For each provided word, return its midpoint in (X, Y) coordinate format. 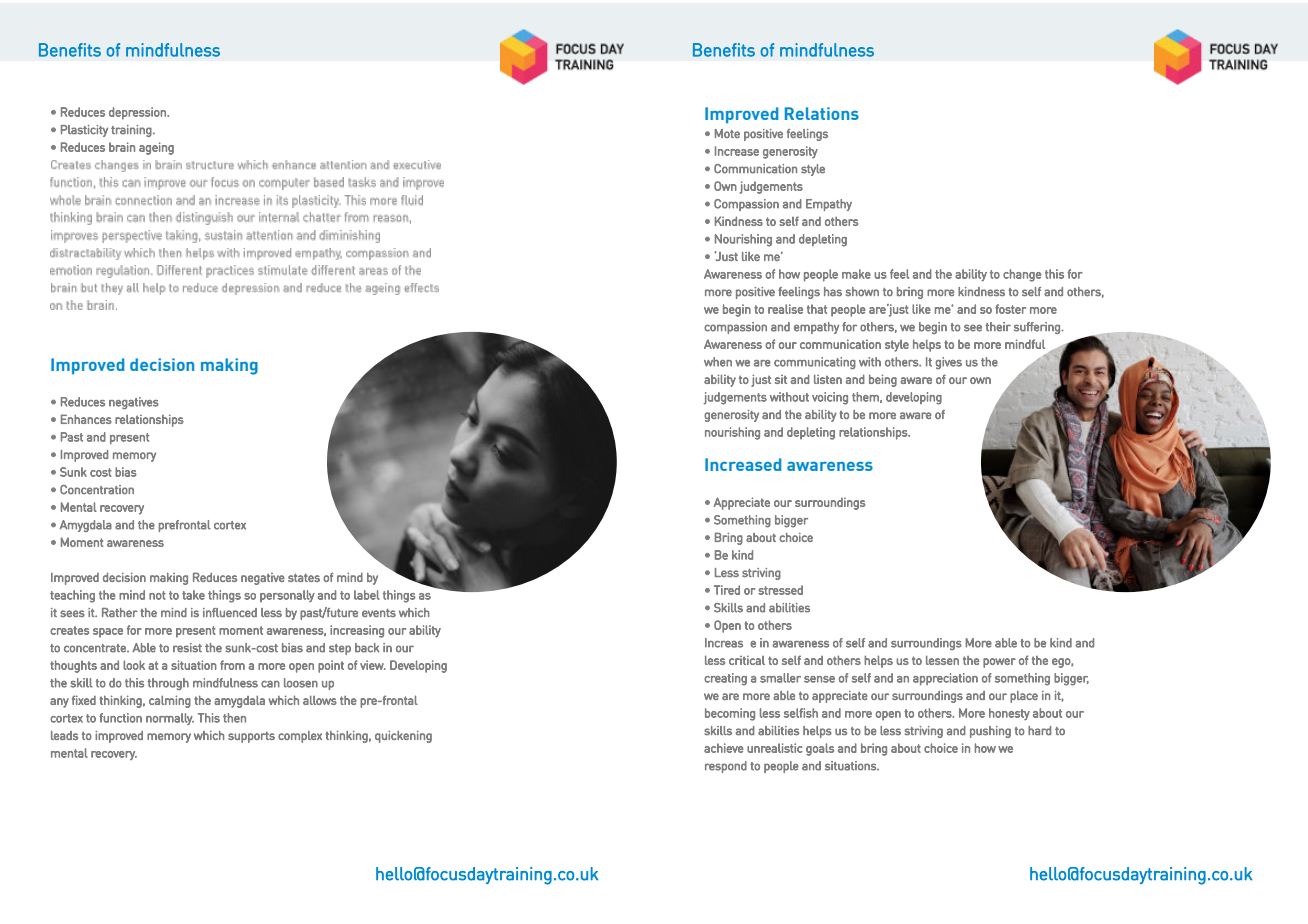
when (718, 362)
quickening (403, 737)
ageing (156, 148)
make (856, 274)
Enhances (86, 419)
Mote (727, 133)
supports (251, 737)
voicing (830, 398)
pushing (990, 732)
